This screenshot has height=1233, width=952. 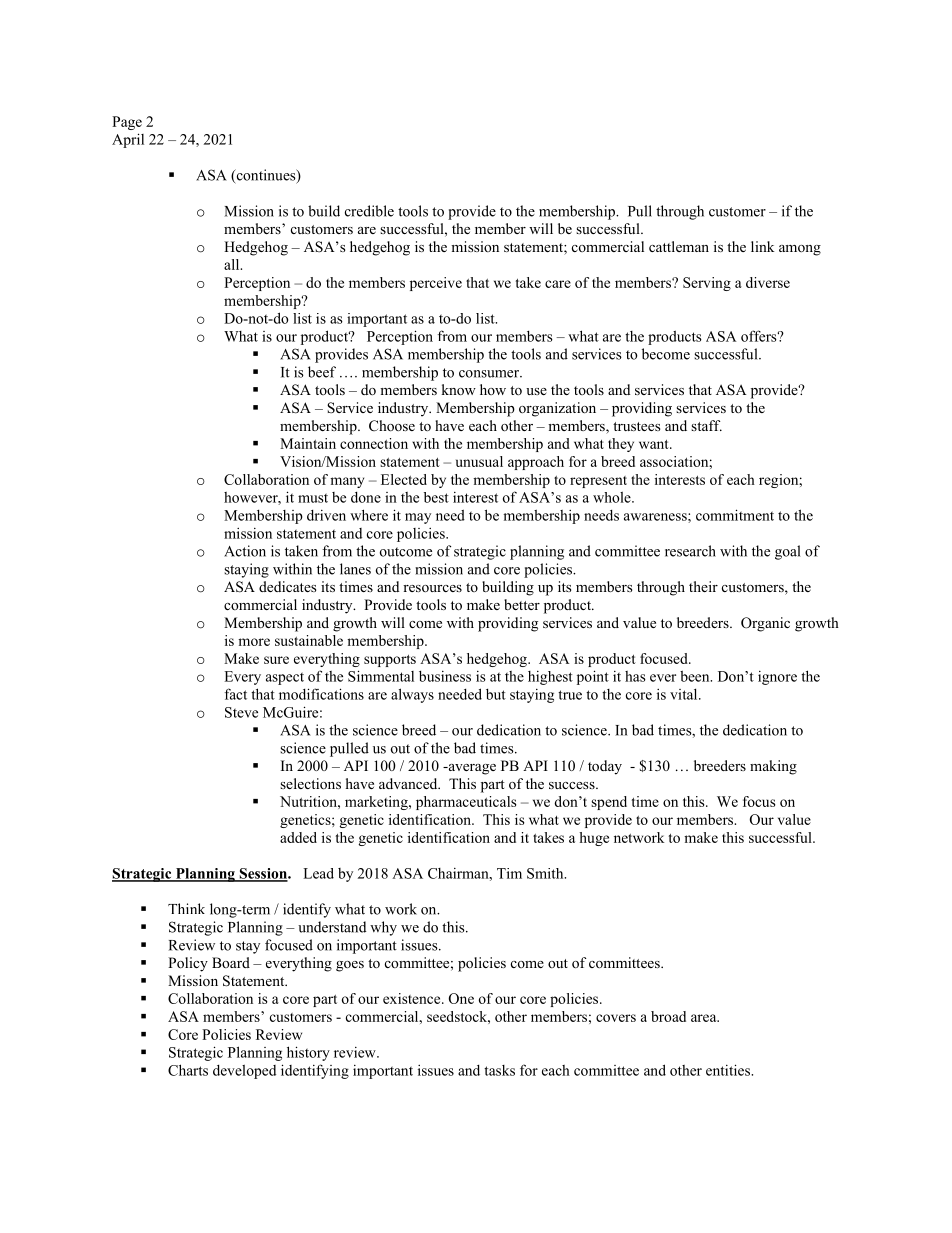 I want to click on Serving, so click(x=707, y=284).
